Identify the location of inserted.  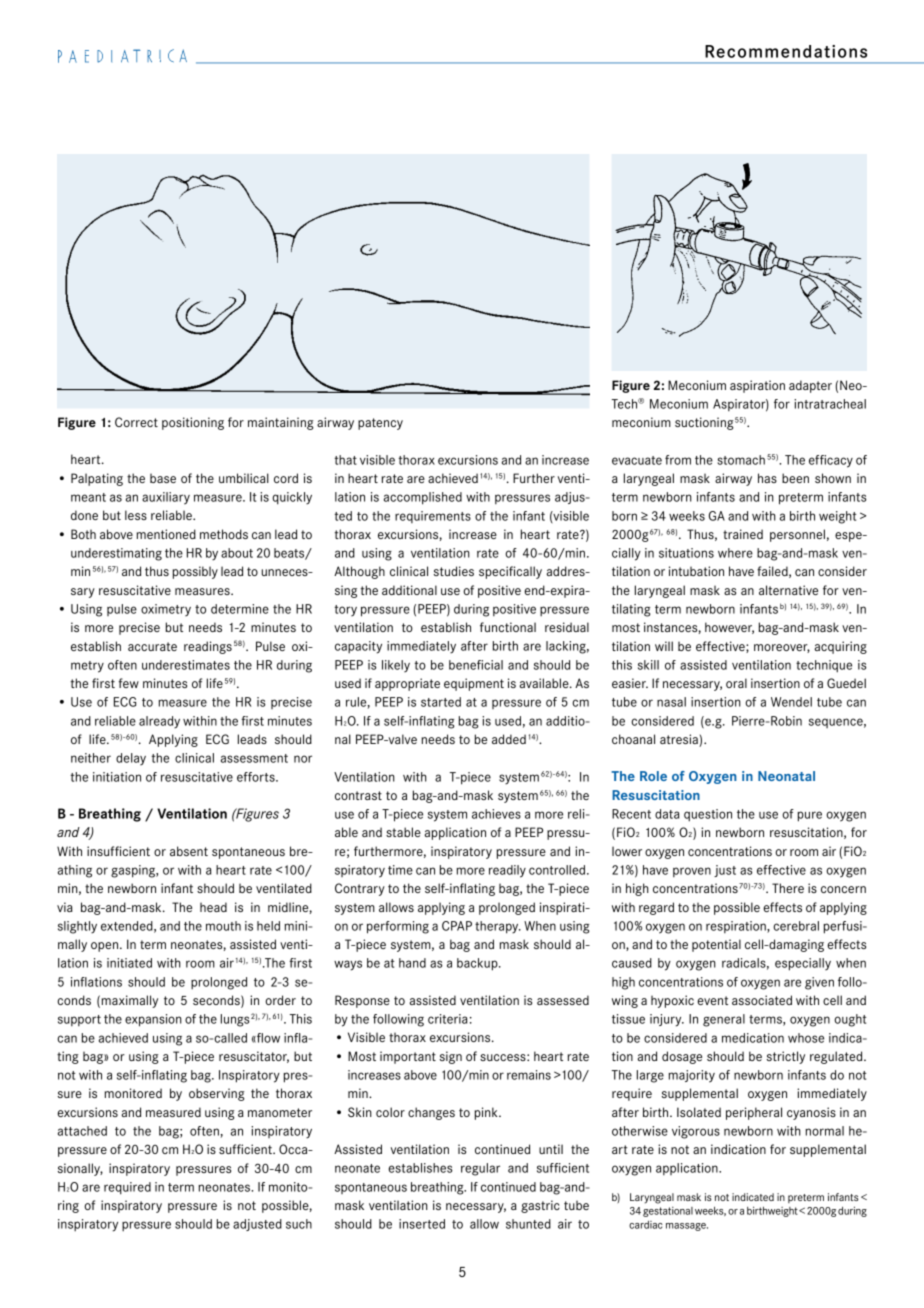
(422, 1224).
